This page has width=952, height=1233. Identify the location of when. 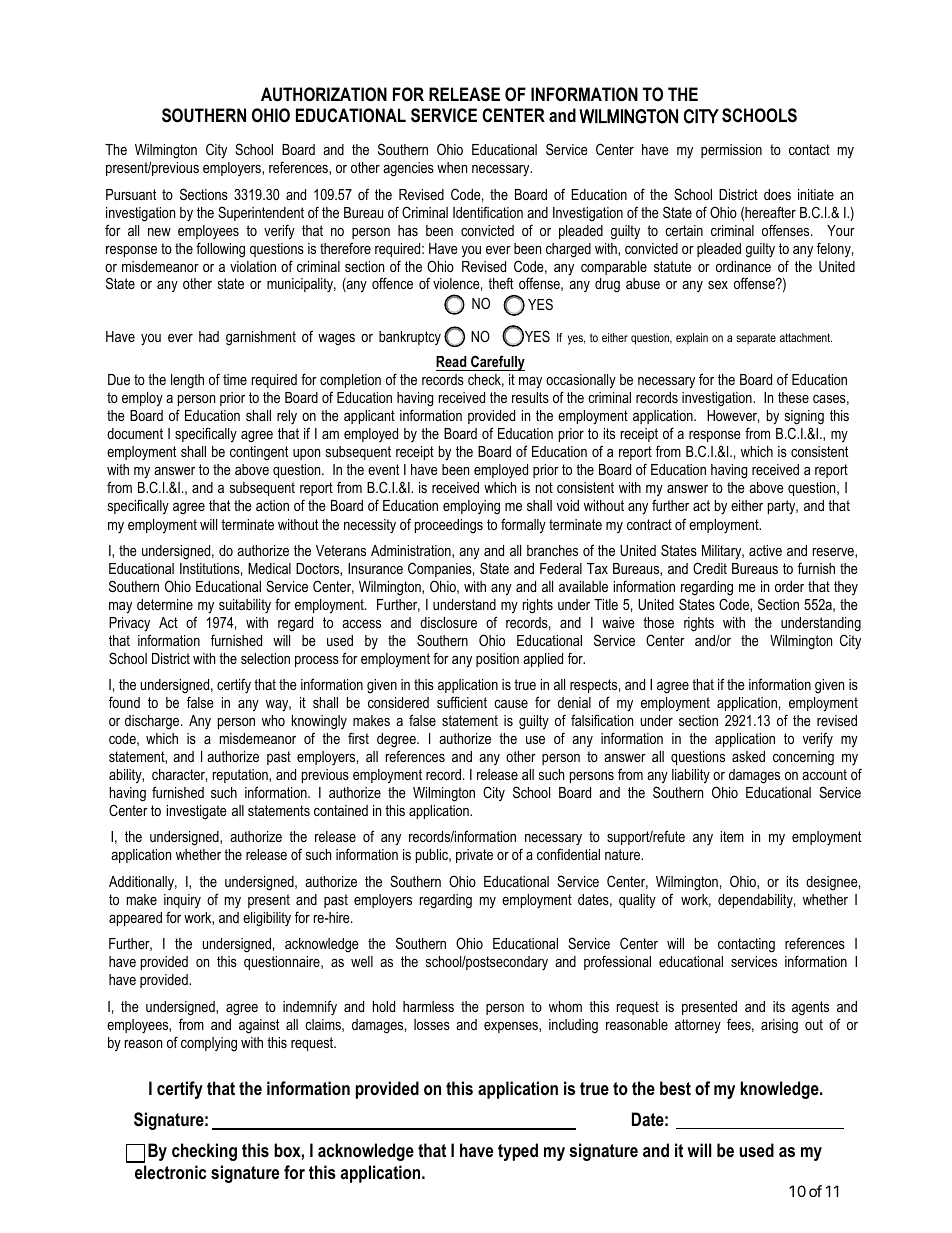
(452, 167).
